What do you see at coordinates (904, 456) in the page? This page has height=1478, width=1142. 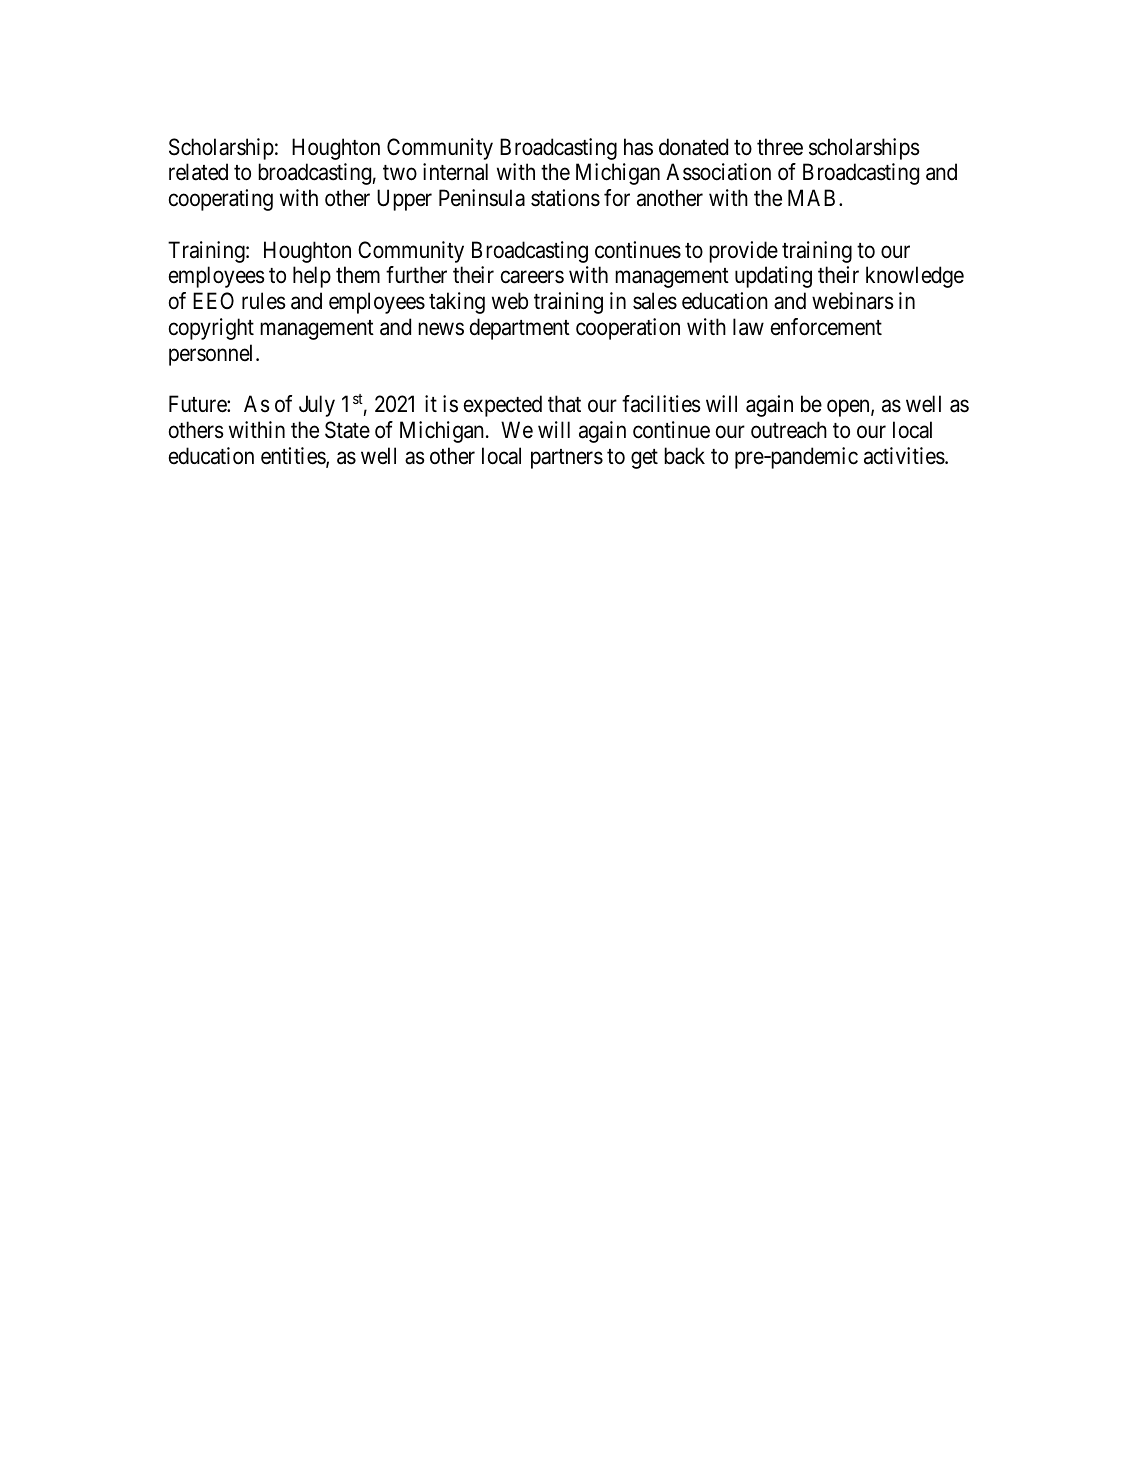 I see `activities` at bounding box center [904, 456].
